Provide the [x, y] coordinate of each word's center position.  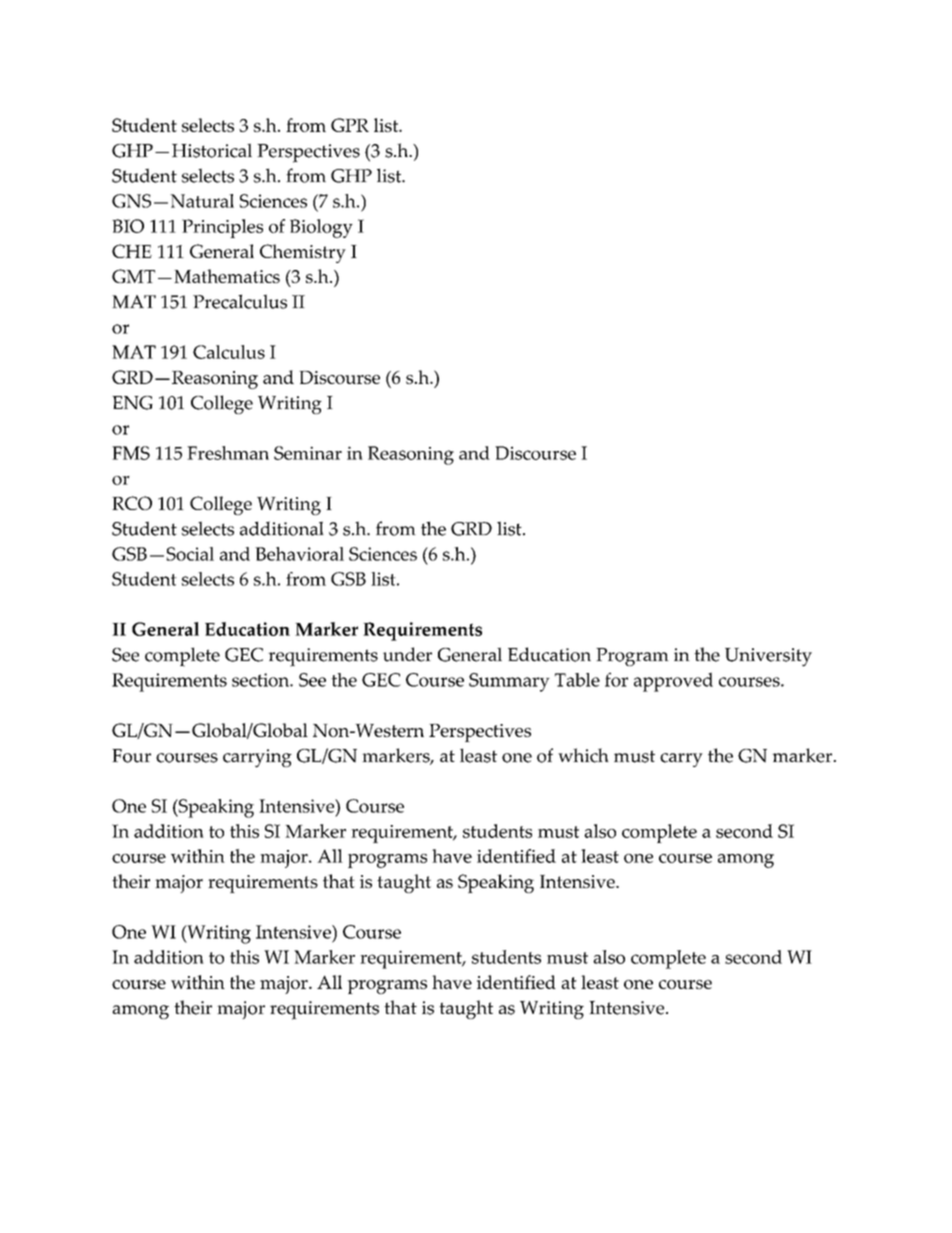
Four [131, 756]
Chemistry [303, 253]
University [768, 657]
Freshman [228, 453]
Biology [321, 228]
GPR [350, 125]
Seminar [308, 453]
